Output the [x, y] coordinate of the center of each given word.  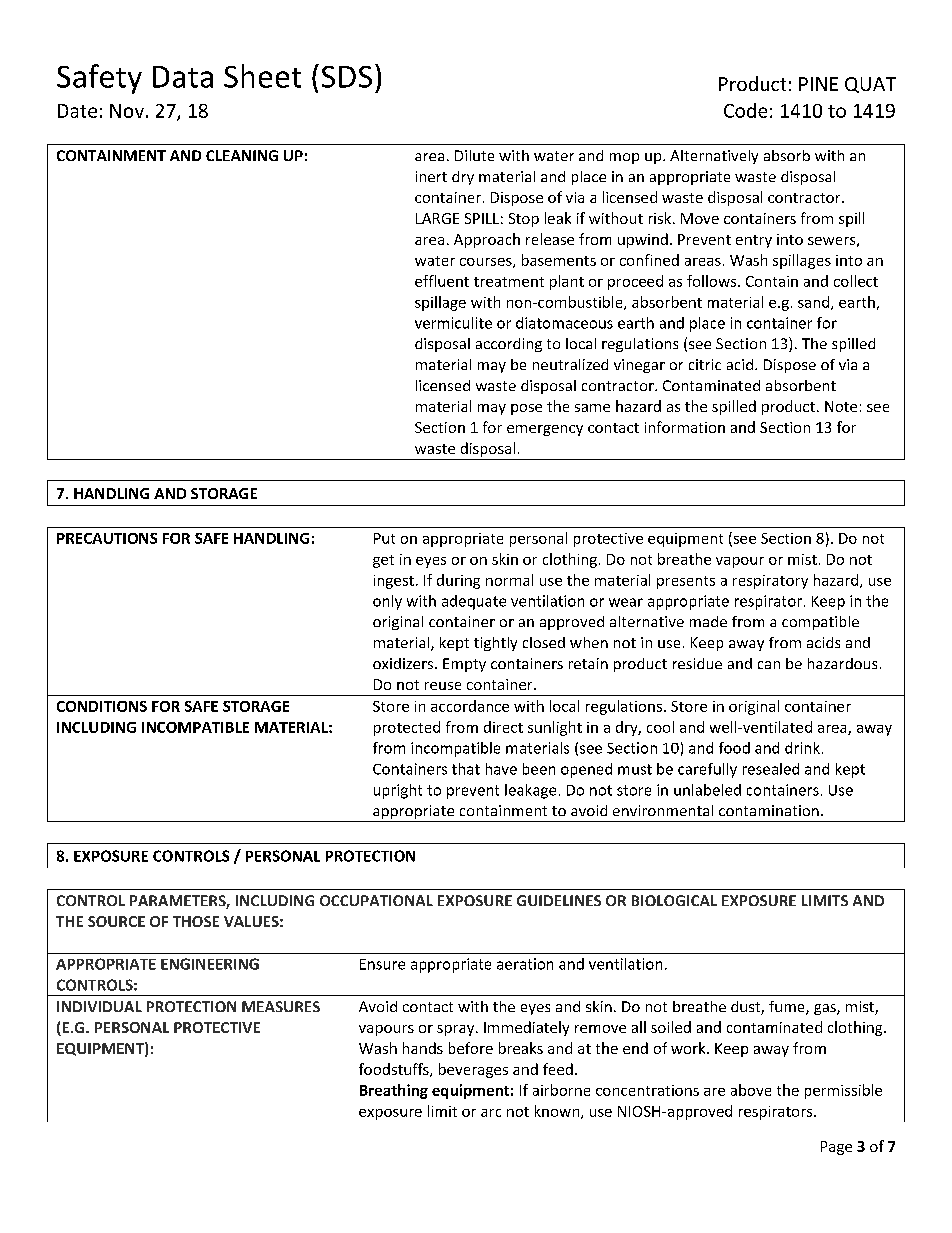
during [458, 581]
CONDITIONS [102, 706]
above [751, 1090]
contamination [769, 810]
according [509, 345]
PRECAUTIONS [107, 538]
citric [705, 364]
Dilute [474, 155]
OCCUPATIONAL [376, 900]
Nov [127, 111]
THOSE [196, 921]
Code [745, 110]
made [708, 621]
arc [491, 1113]
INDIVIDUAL [99, 1006]
